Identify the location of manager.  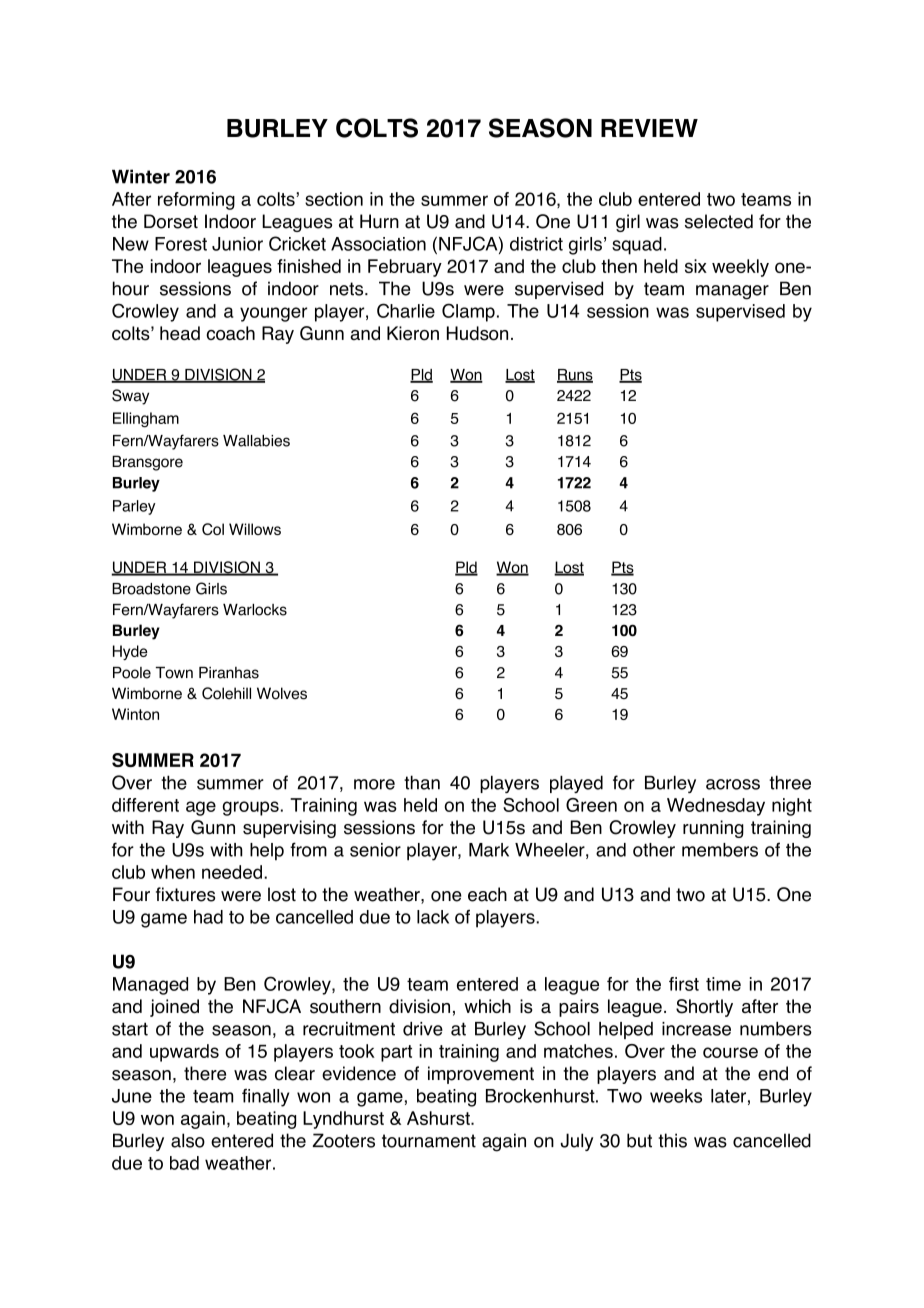
(732, 292).
